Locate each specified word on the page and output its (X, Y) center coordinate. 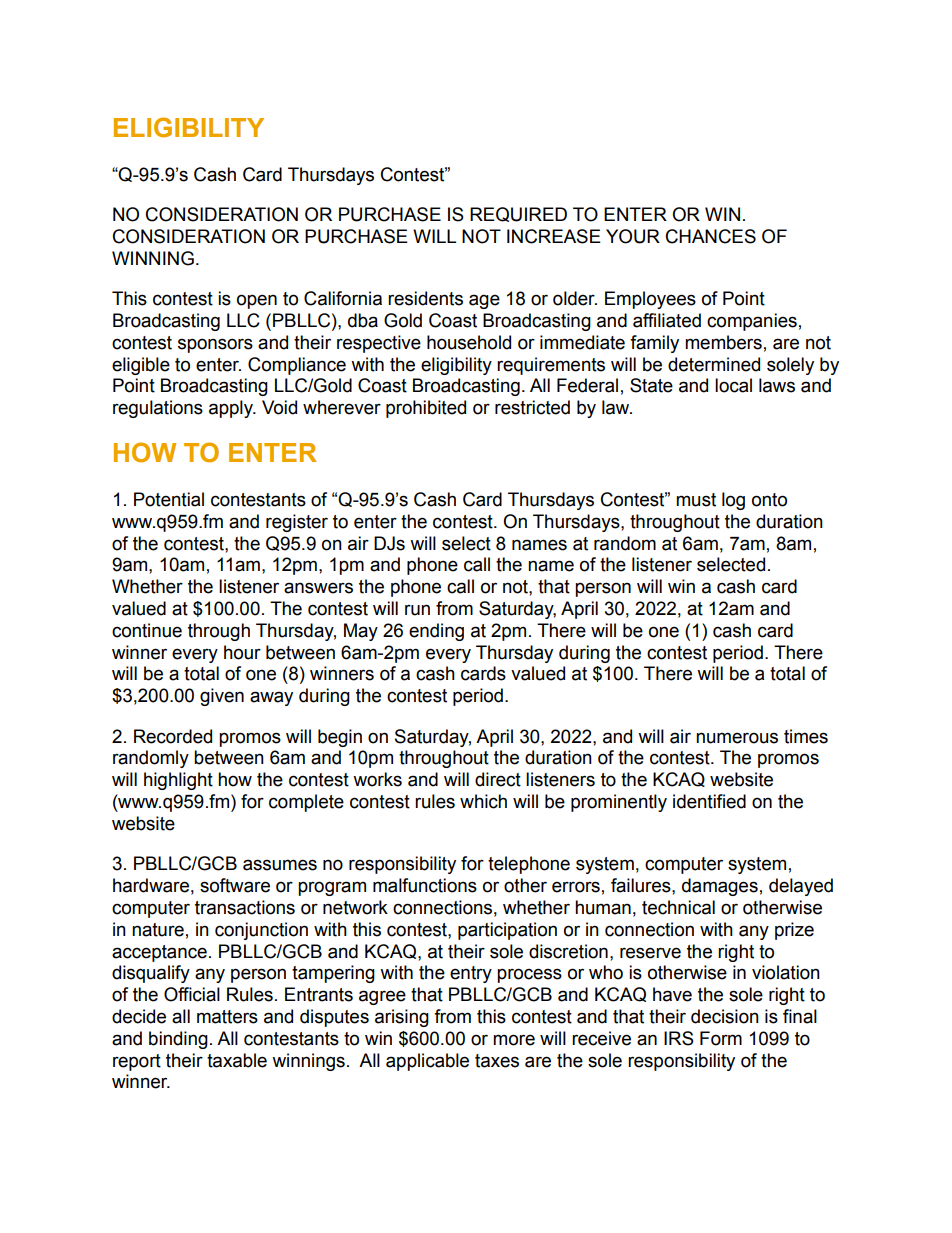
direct (498, 779)
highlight (178, 781)
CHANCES (711, 236)
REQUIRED (518, 214)
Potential (169, 499)
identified (709, 801)
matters (227, 1017)
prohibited (426, 409)
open (257, 301)
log (733, 501)
